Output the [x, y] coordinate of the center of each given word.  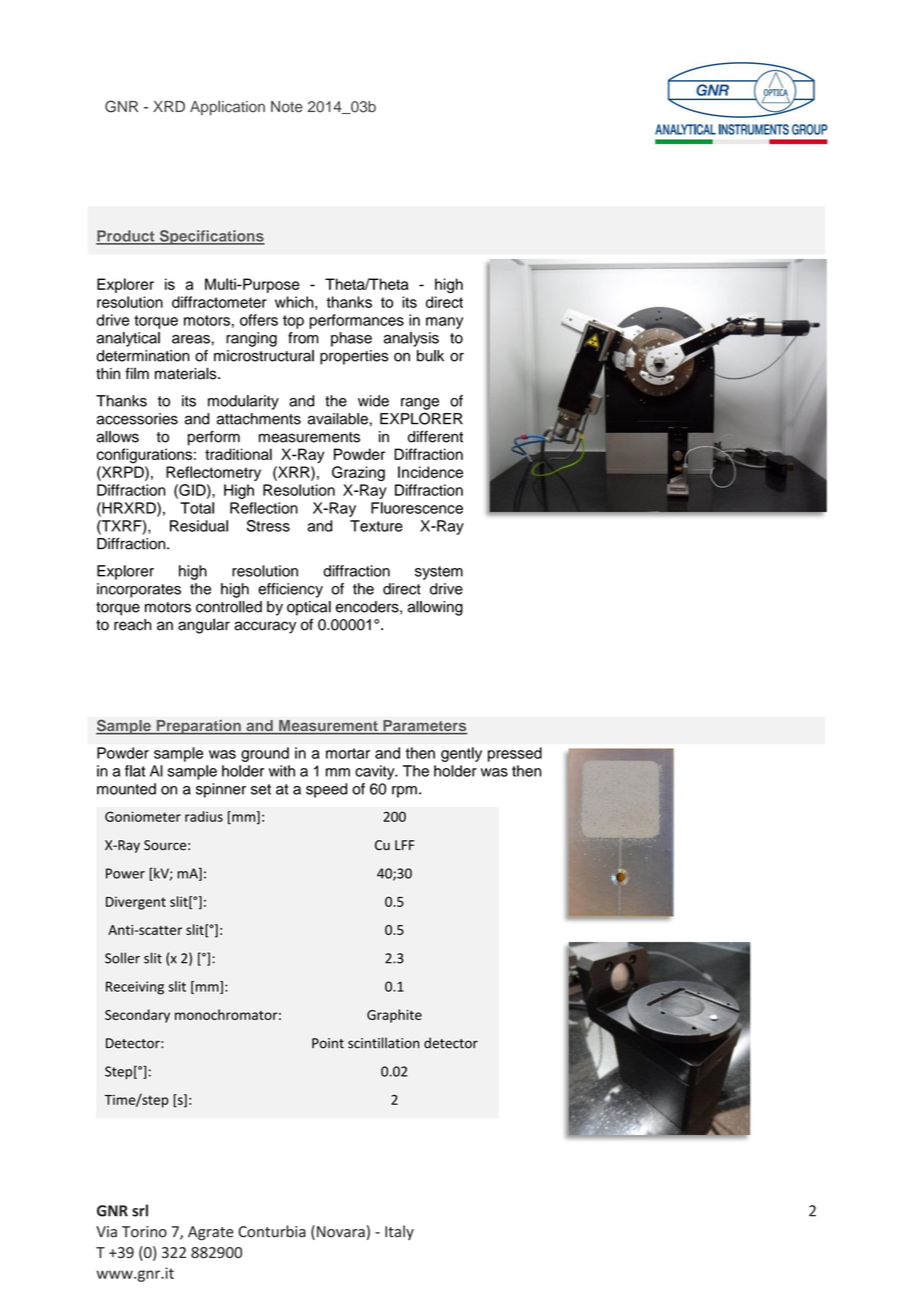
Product [126, 237]
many [444, 323]
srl [140, 1210]
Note [287, 107]
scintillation [383, 1043]
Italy [399, 1232]
